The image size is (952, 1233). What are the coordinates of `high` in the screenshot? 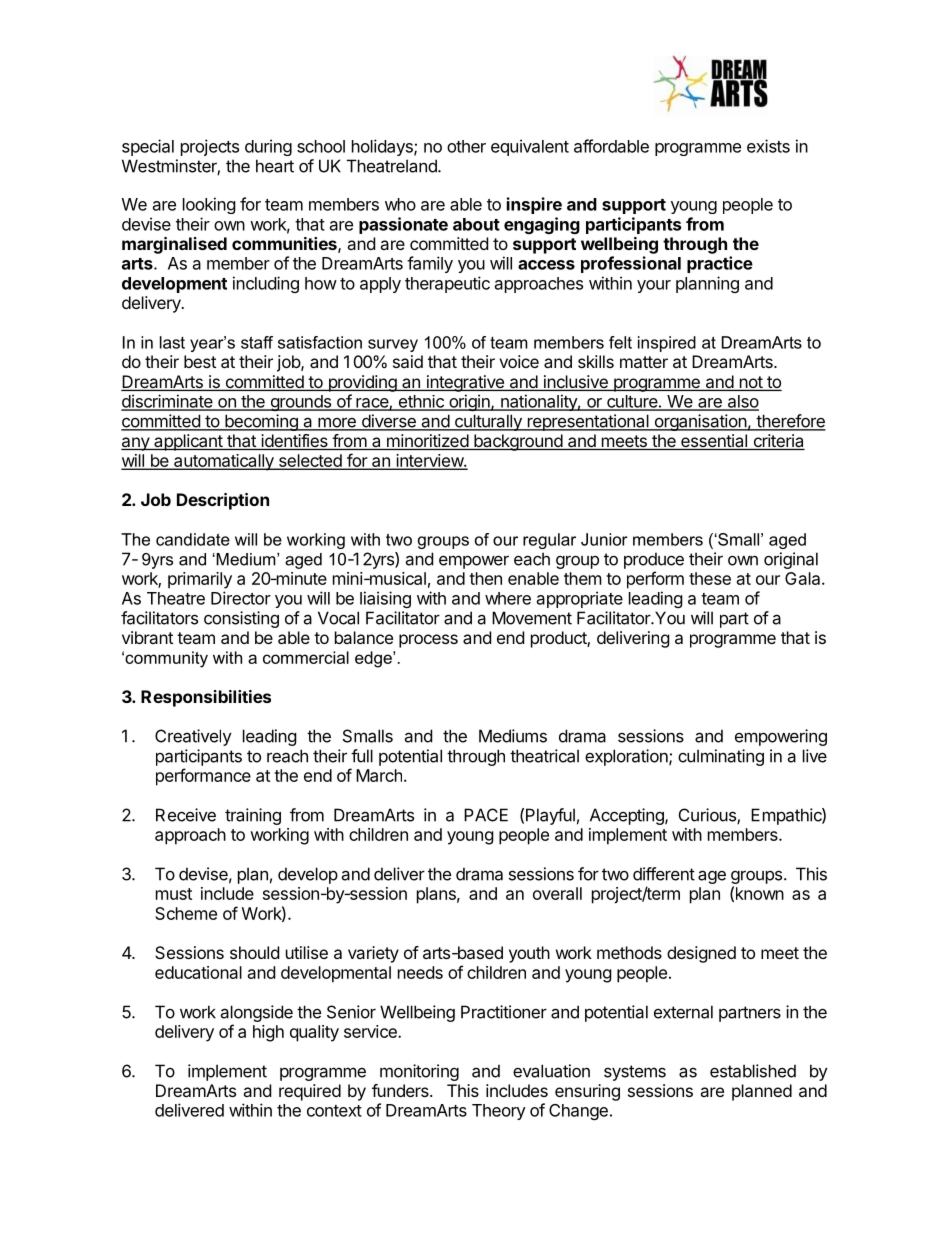 It's located at (268, 1033).
